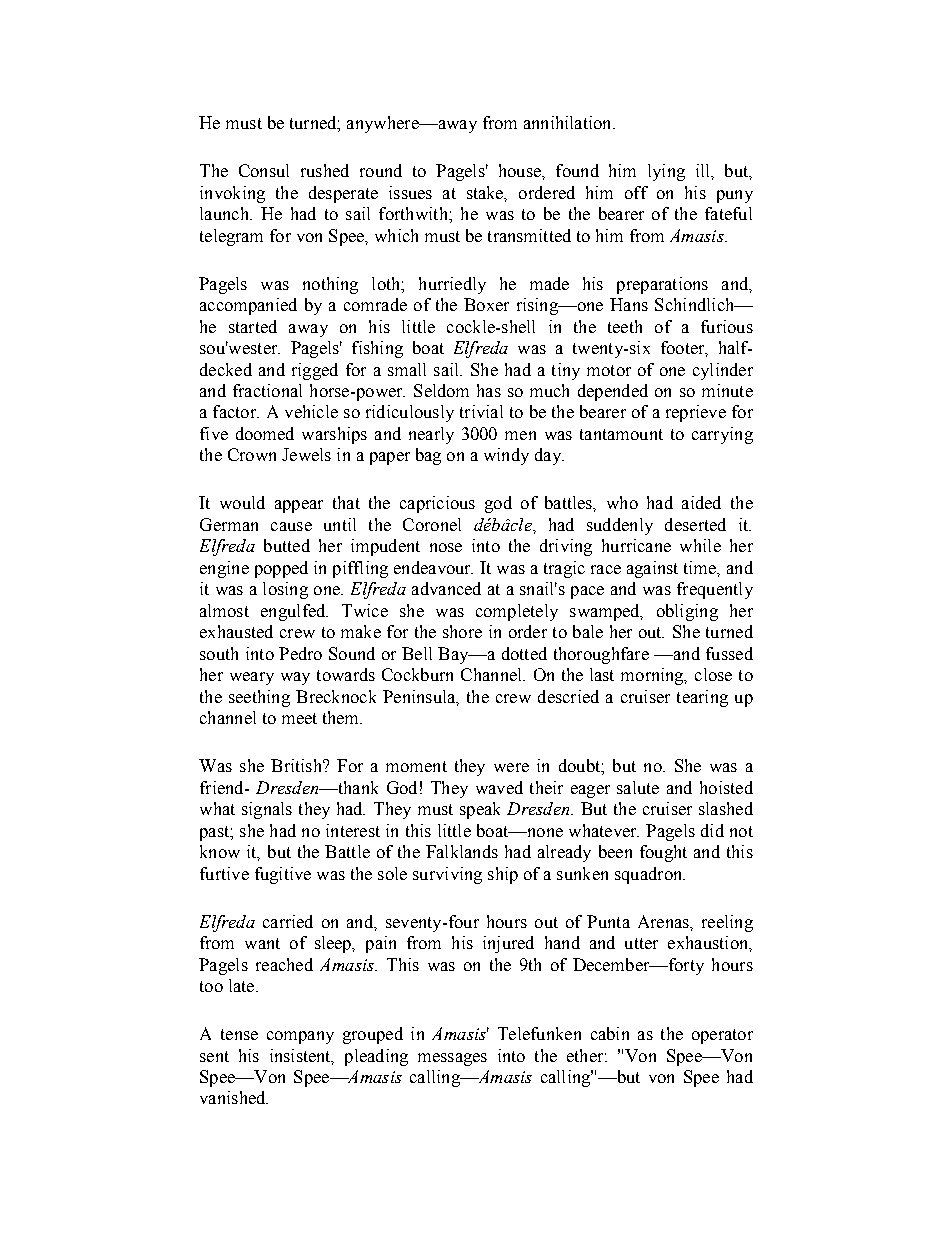 The image size is (952, 1233). I want to click on has, so click(489, 390).
